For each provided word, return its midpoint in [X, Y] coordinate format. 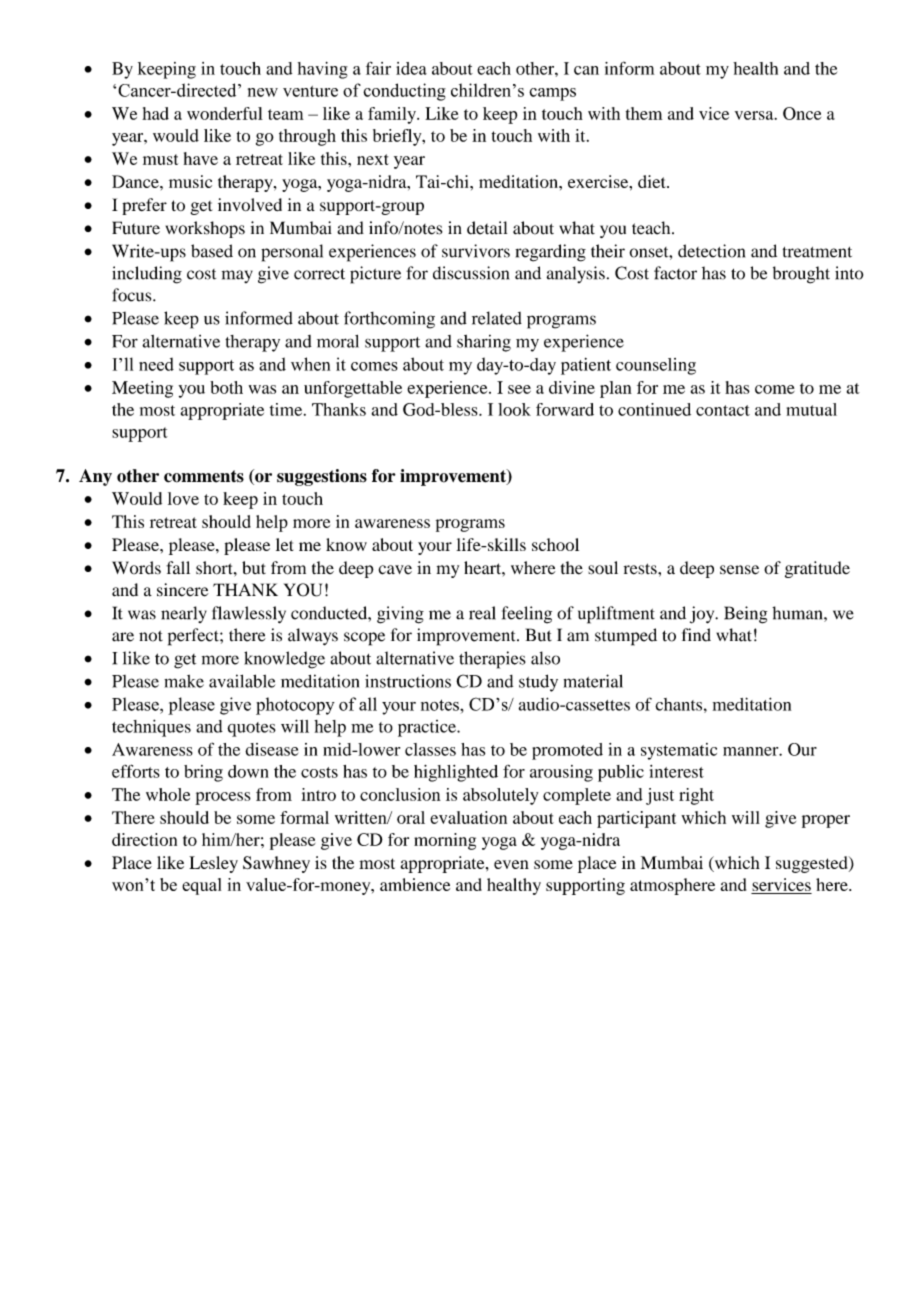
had [155, 113]
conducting [404, 92]
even [511, 864]
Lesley [213, 864]
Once [802, 113]
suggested [813, 864]
